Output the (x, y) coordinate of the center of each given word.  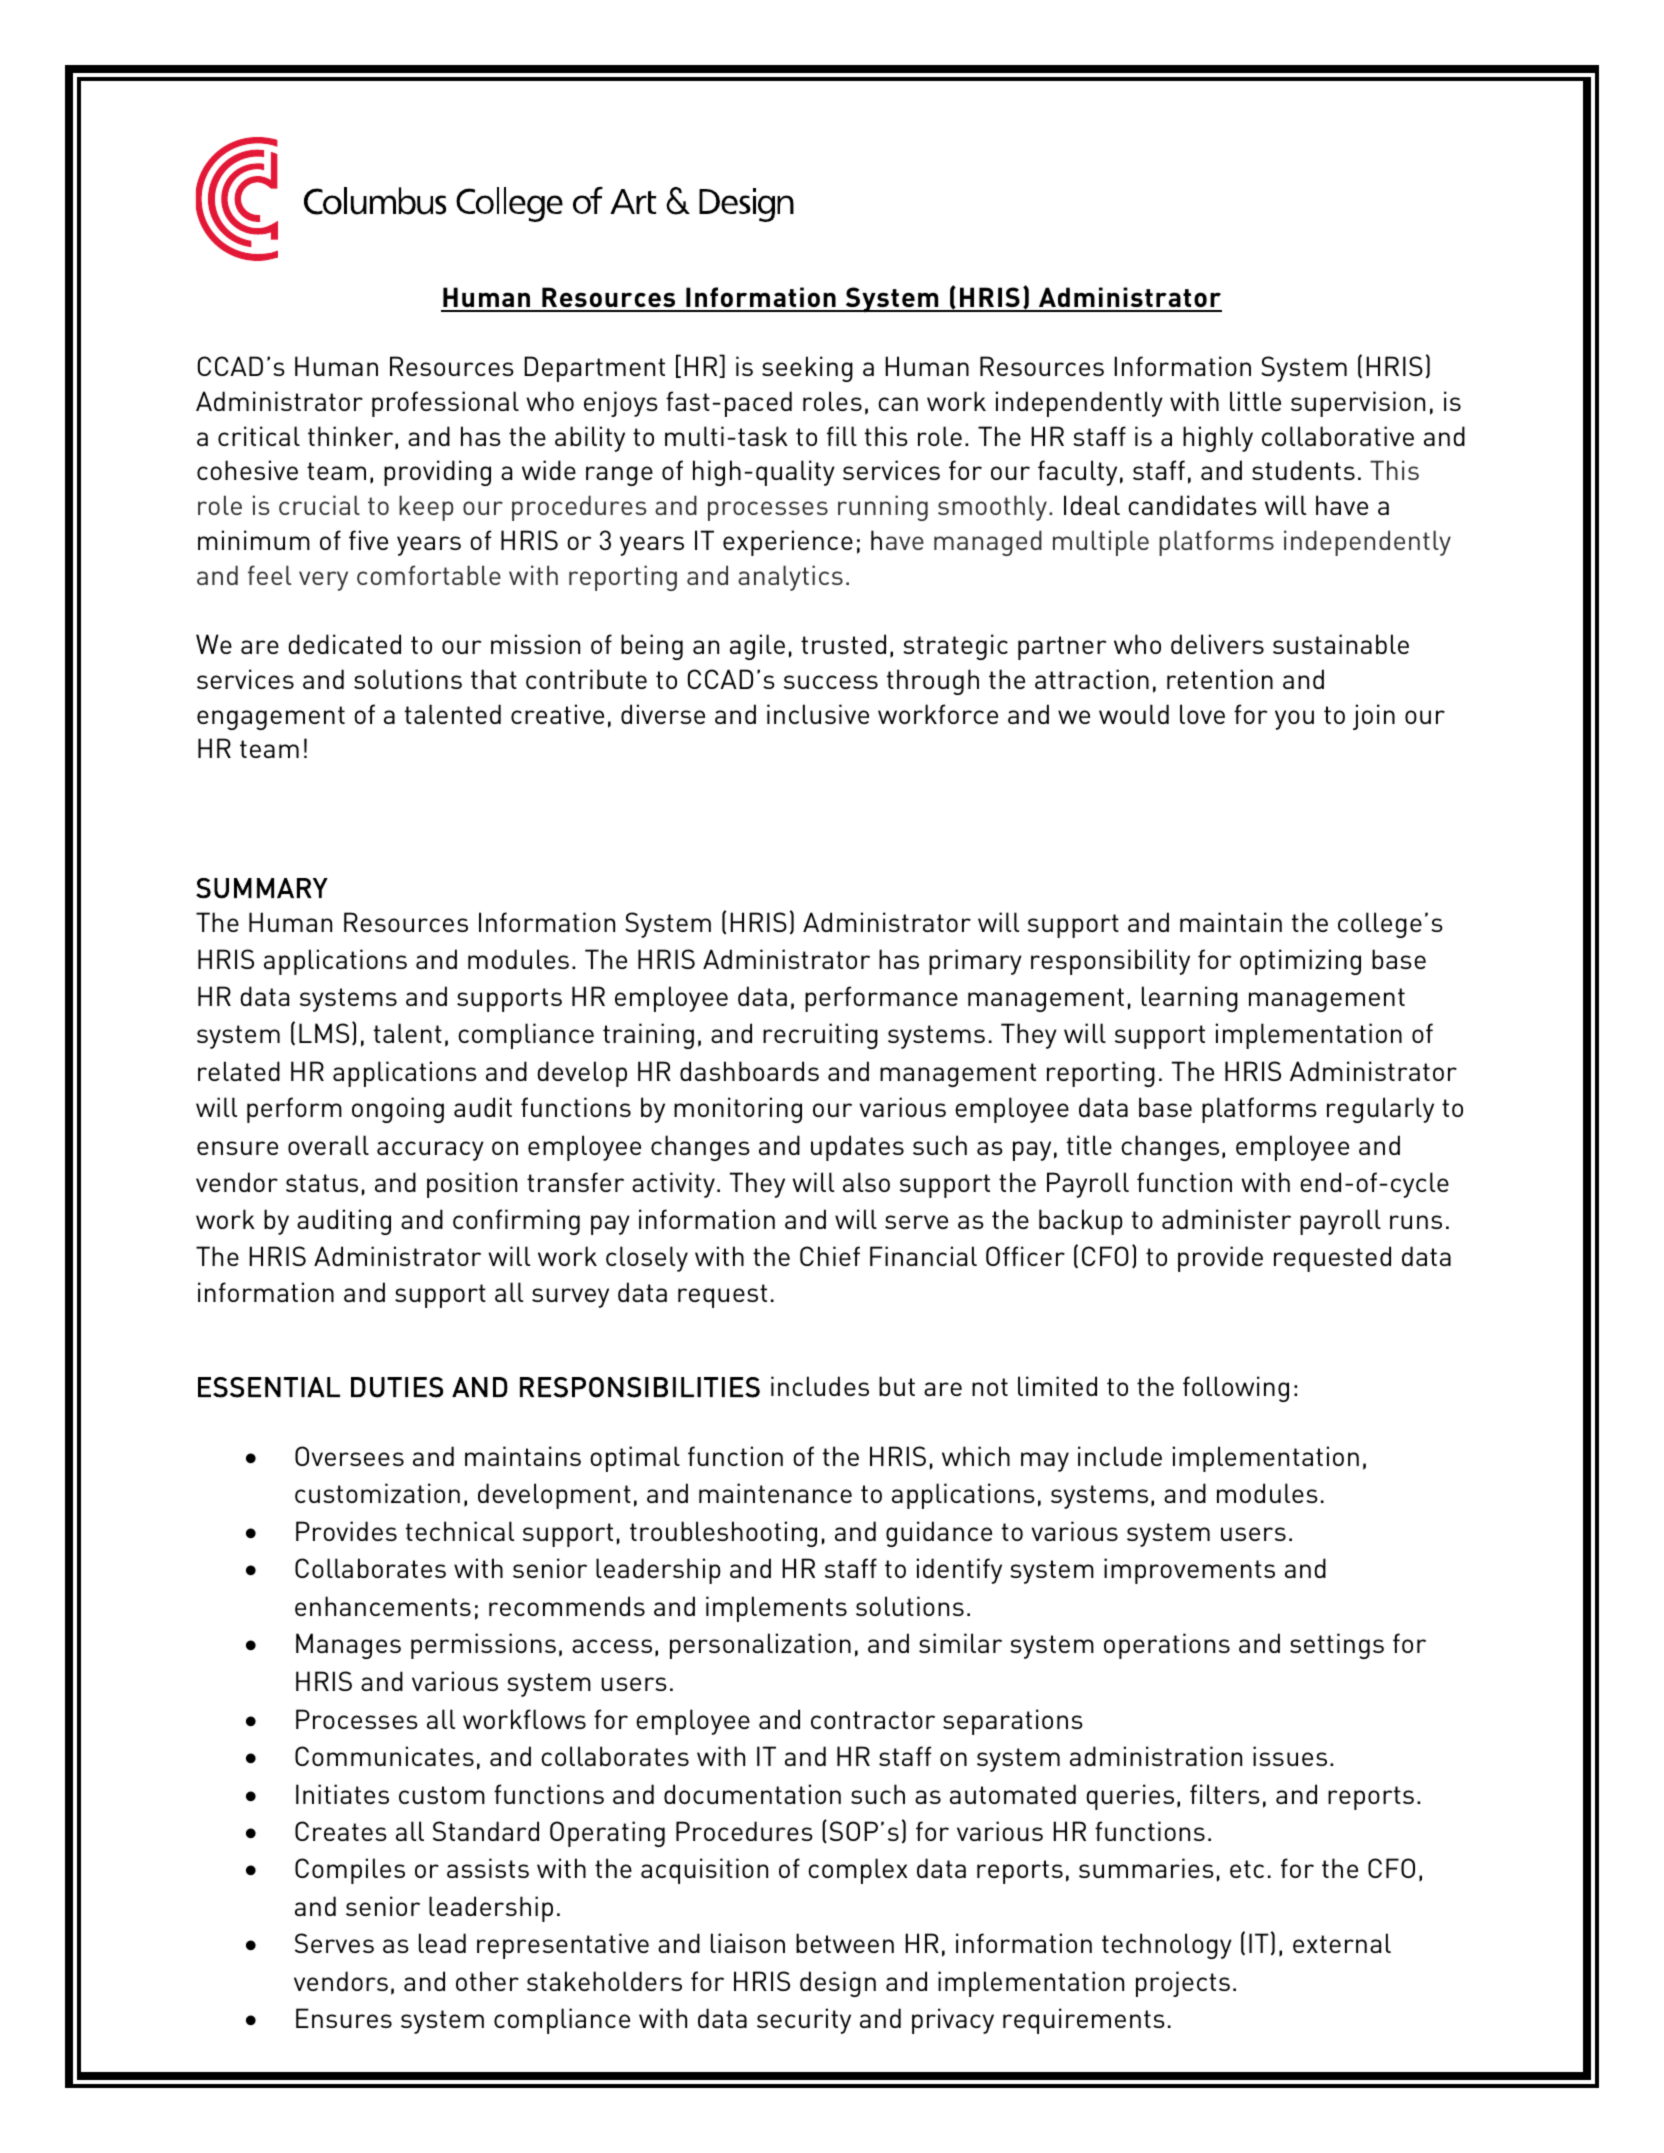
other (487, 1981)
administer (1226, 1219)
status (322, 1183)
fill (842, 436)
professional (445, 404)
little (1255, 401)
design (838, 1984)
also (866, 1182)
